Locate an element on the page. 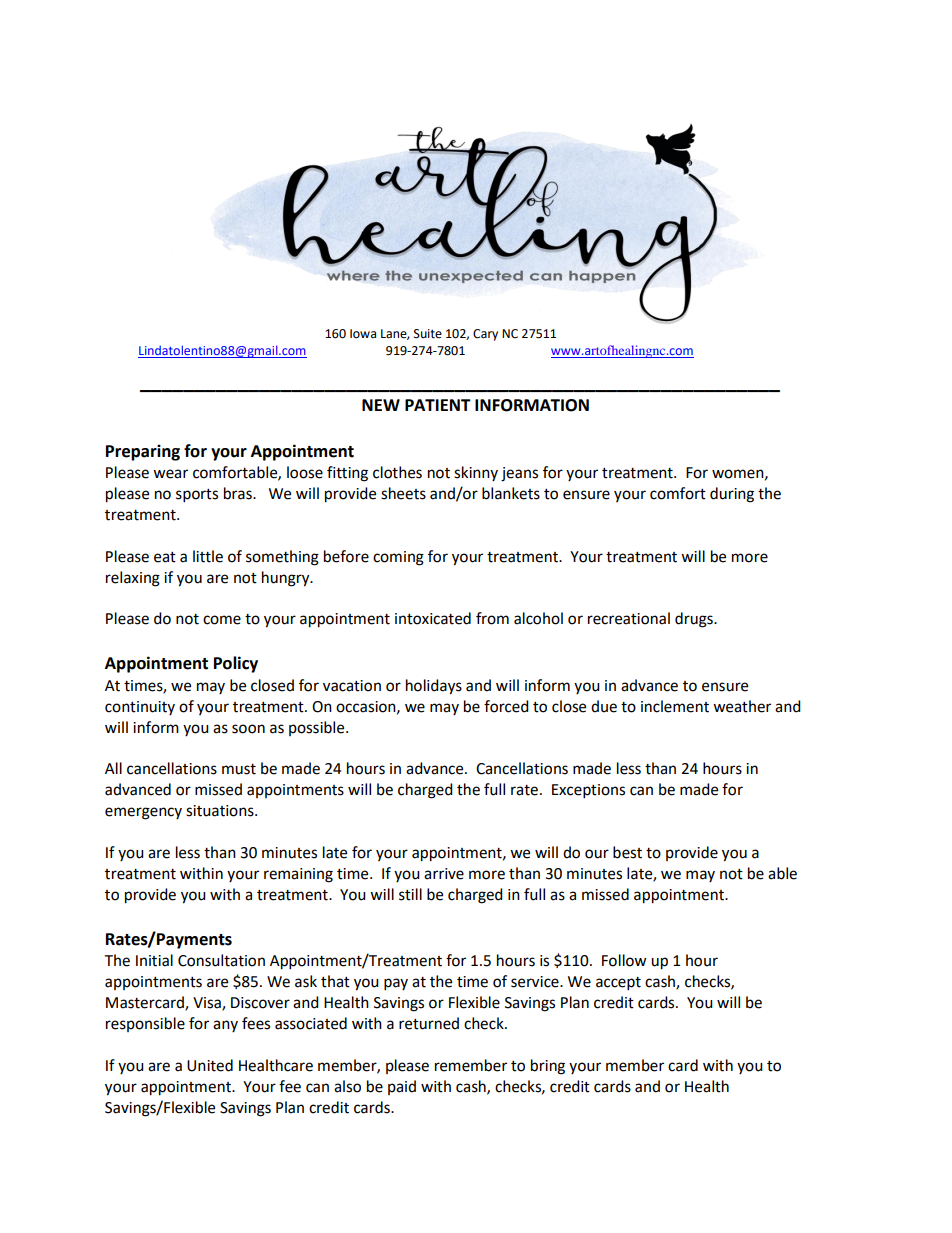  little is located at coordinates (208, 556).
